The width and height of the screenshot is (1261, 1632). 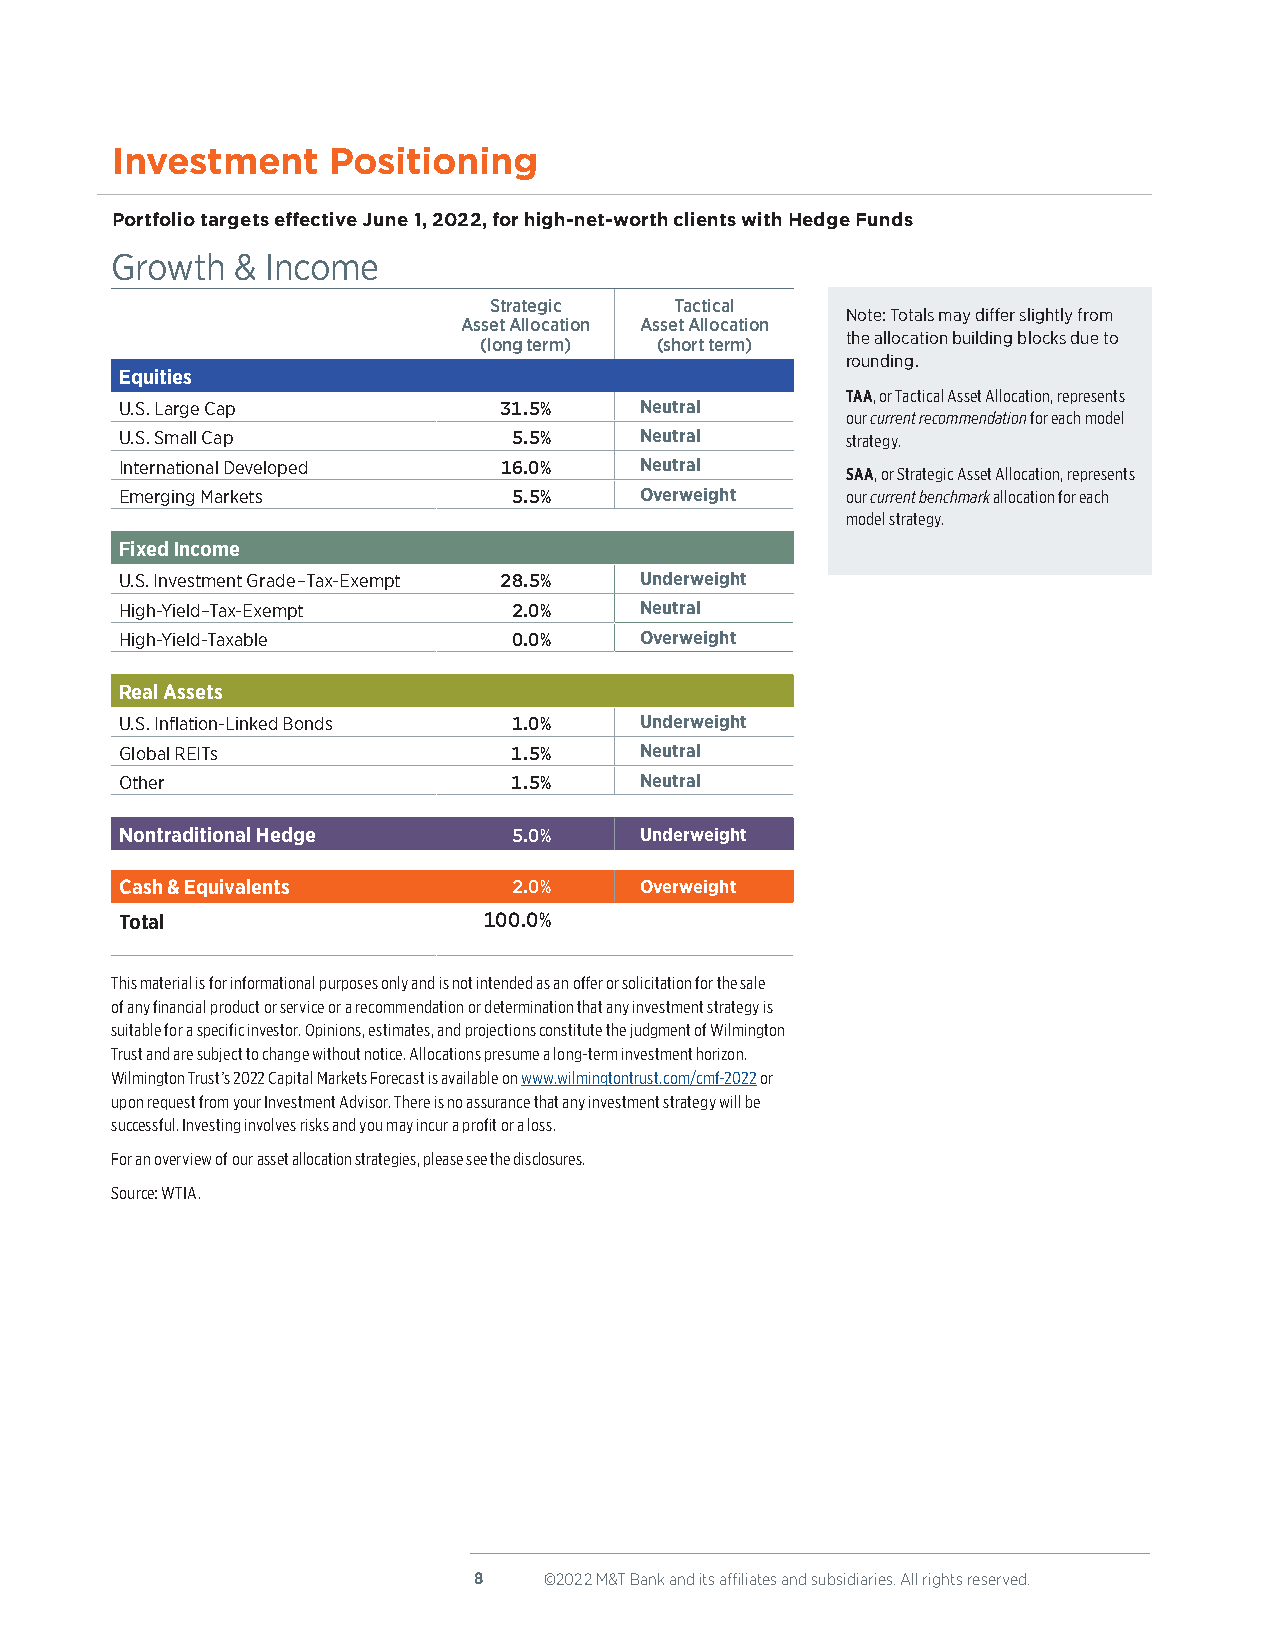 What do you see at coordinates (997, 1579) in the screenshot?
I see `reserved` at bounding box center [997, 1579].
